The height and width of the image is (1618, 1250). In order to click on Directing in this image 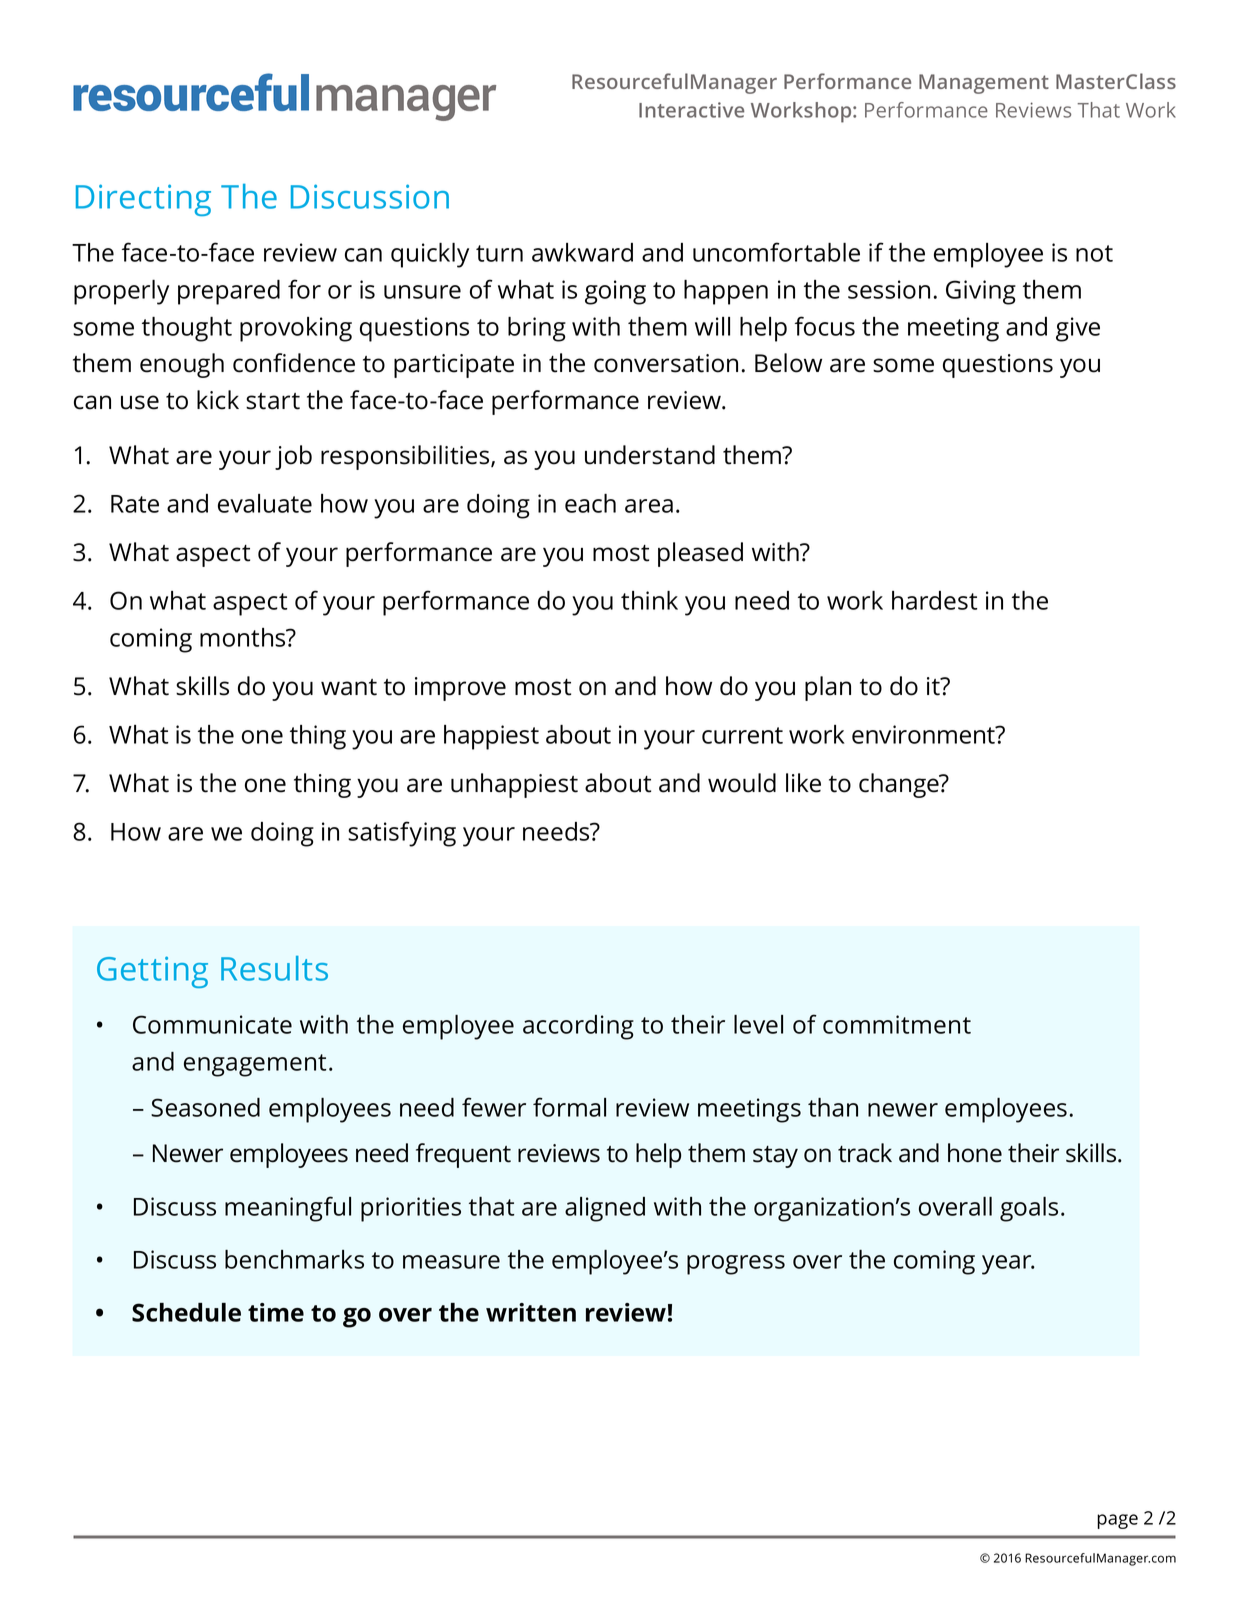, I will do `click(143, 200)`.
